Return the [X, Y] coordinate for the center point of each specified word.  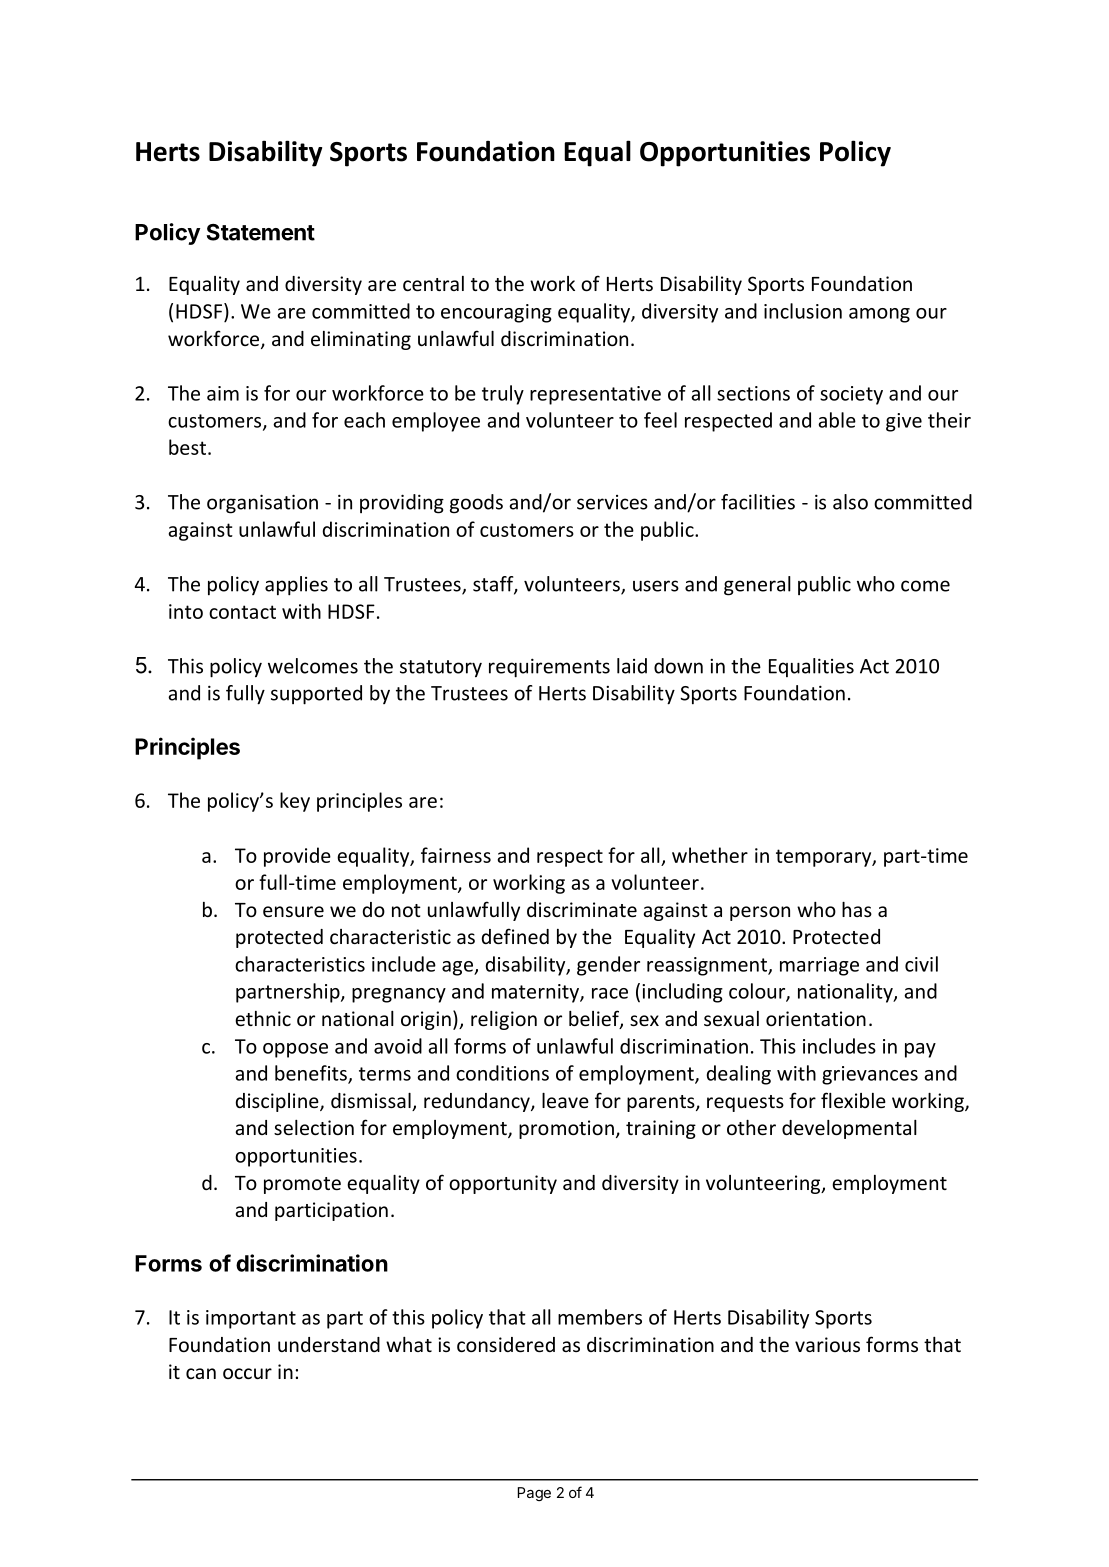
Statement [260, 232]
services [612, 502]
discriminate [582, 909]
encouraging [496, 313]
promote [302, 1185]
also [850, 502]
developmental [849, 1129]
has [857, 909]
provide [297, 857]
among [879, 315]
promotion [566, 1129]
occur [247, 1373]
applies [296, 586]
